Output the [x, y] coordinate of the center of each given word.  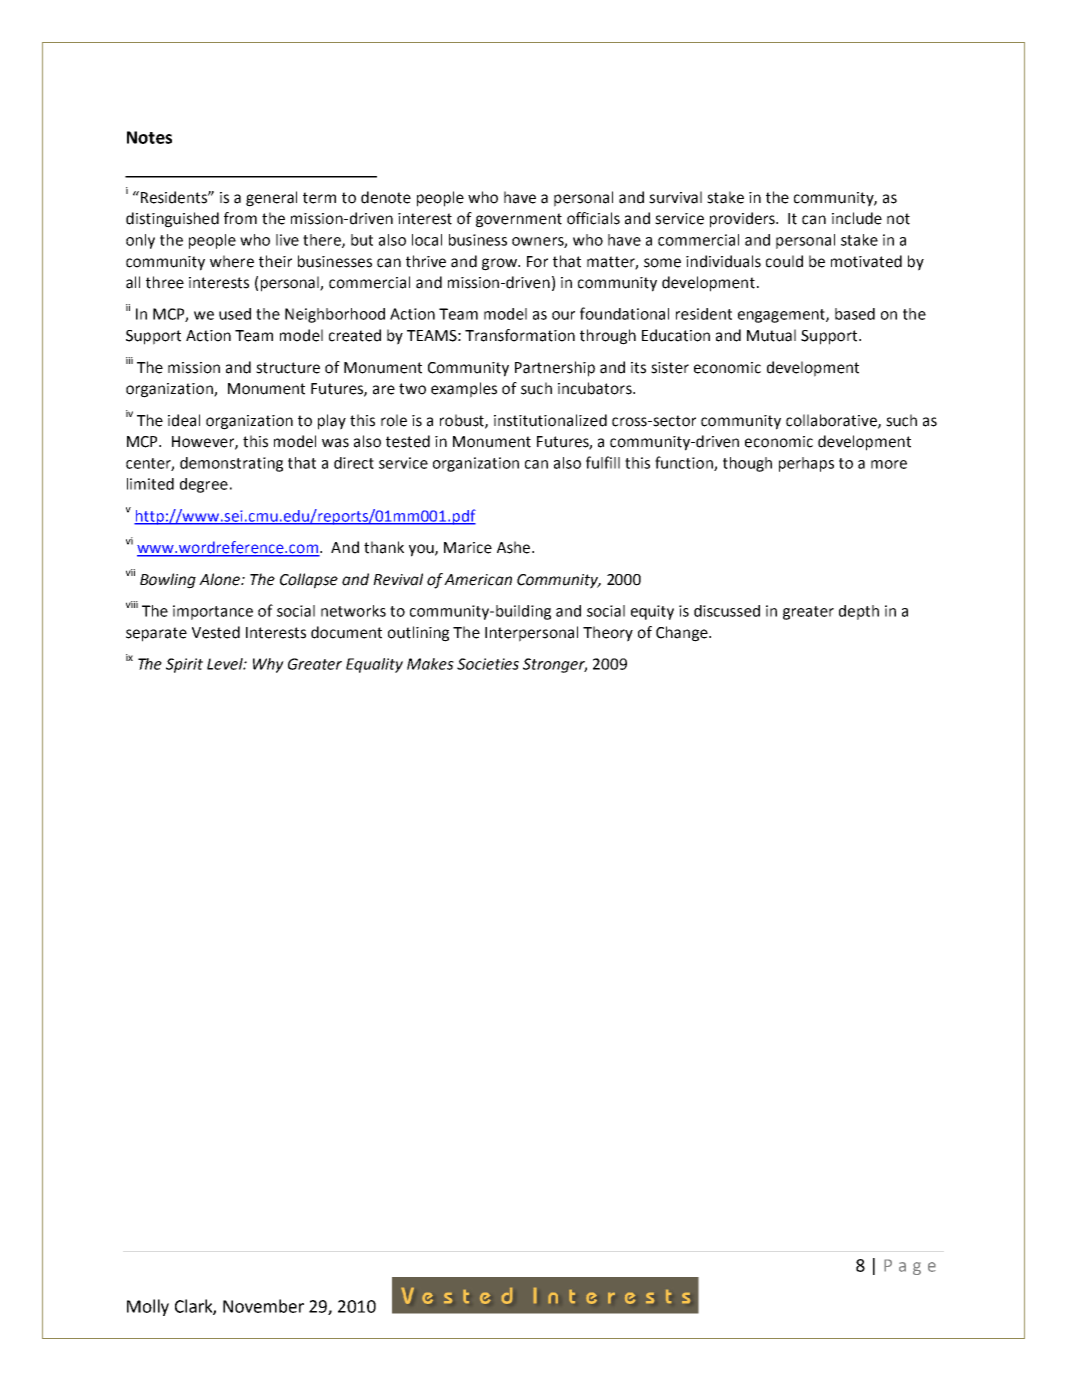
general [271, 199]
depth [859, 612]
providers [743, 220]
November [263, 1306]
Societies [488, 664]
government [519, 220]
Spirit [184, 665]
